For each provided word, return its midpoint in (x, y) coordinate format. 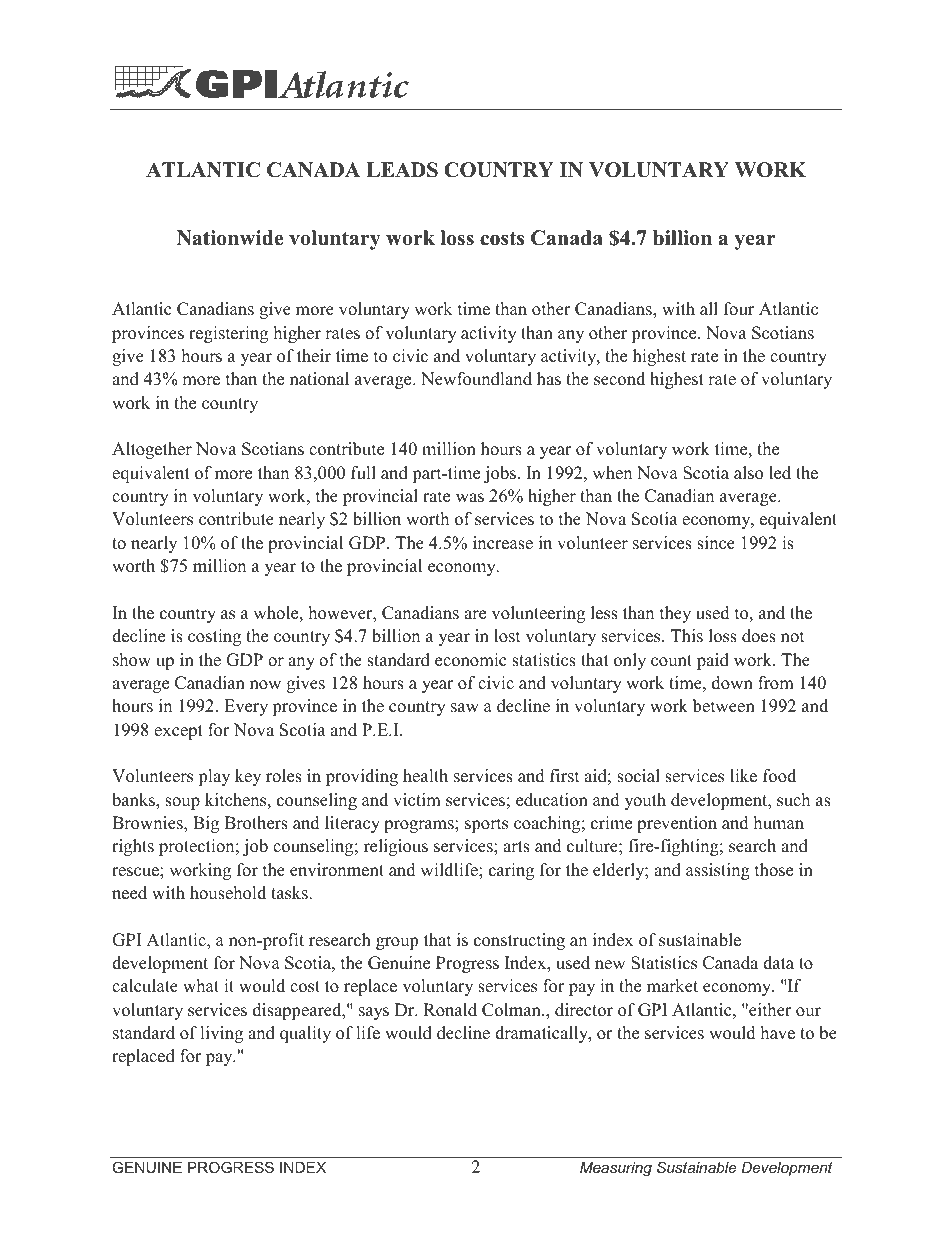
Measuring (616, 1169)
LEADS (402, 170)
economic (470, 660)
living (221, 1034)
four (739, 309)
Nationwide (230, 238)
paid (713, 661)
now (265, 685)
